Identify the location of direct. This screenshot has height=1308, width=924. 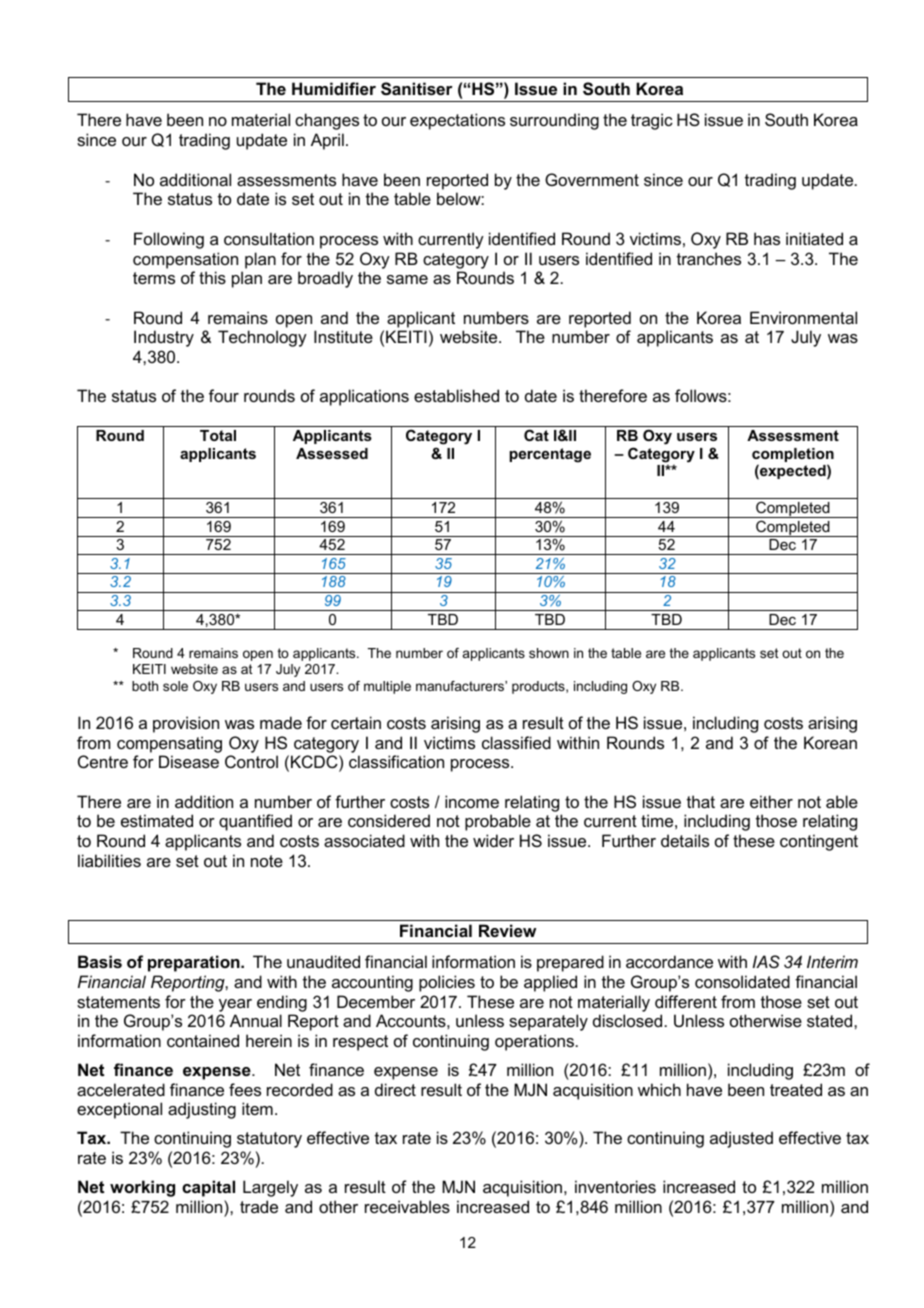
(395, 1089).
